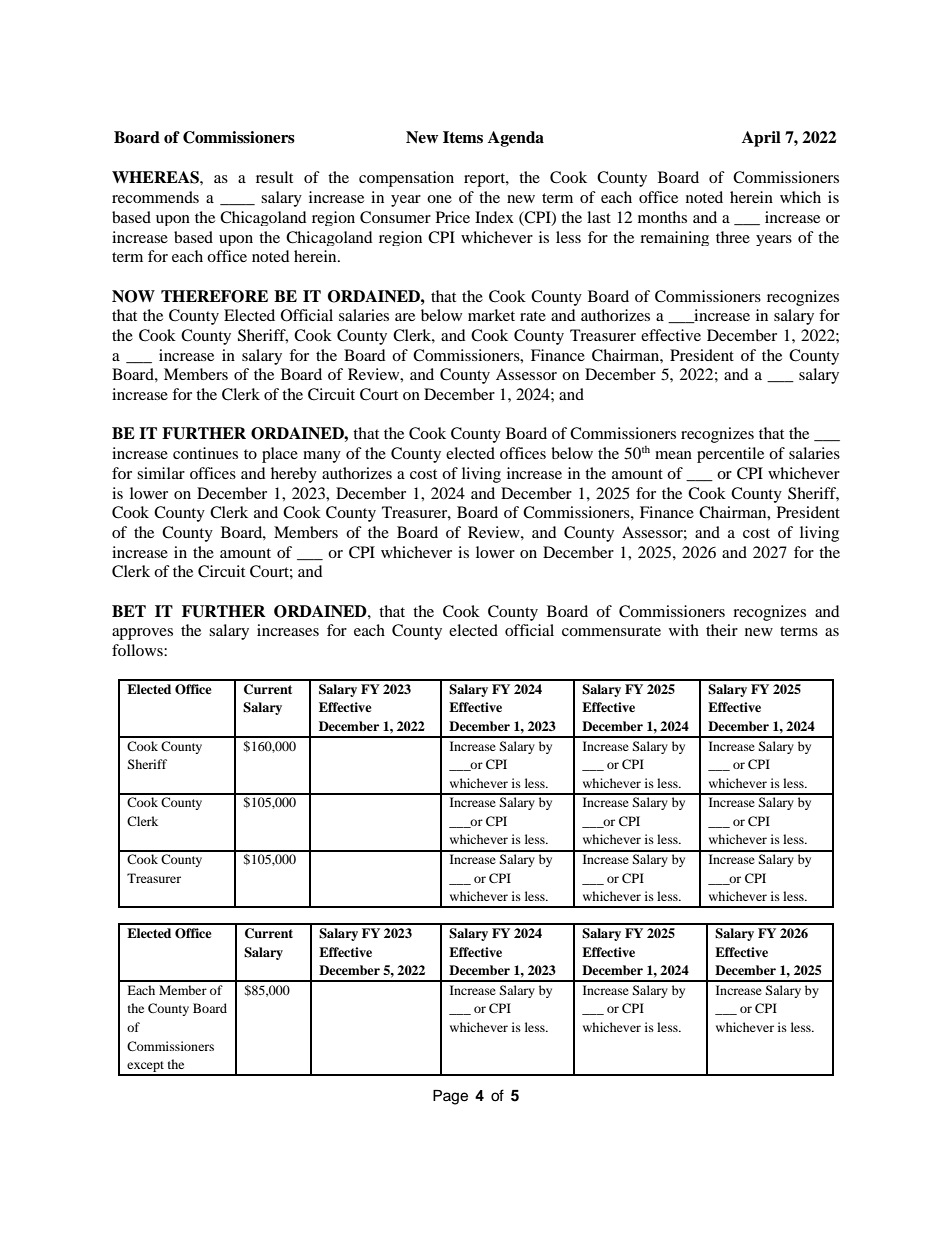 This page has height=1233, width=952. What do you see at coordinates (145, 1068) in the page?
I see `except` at bounding box center [145, 1068].
